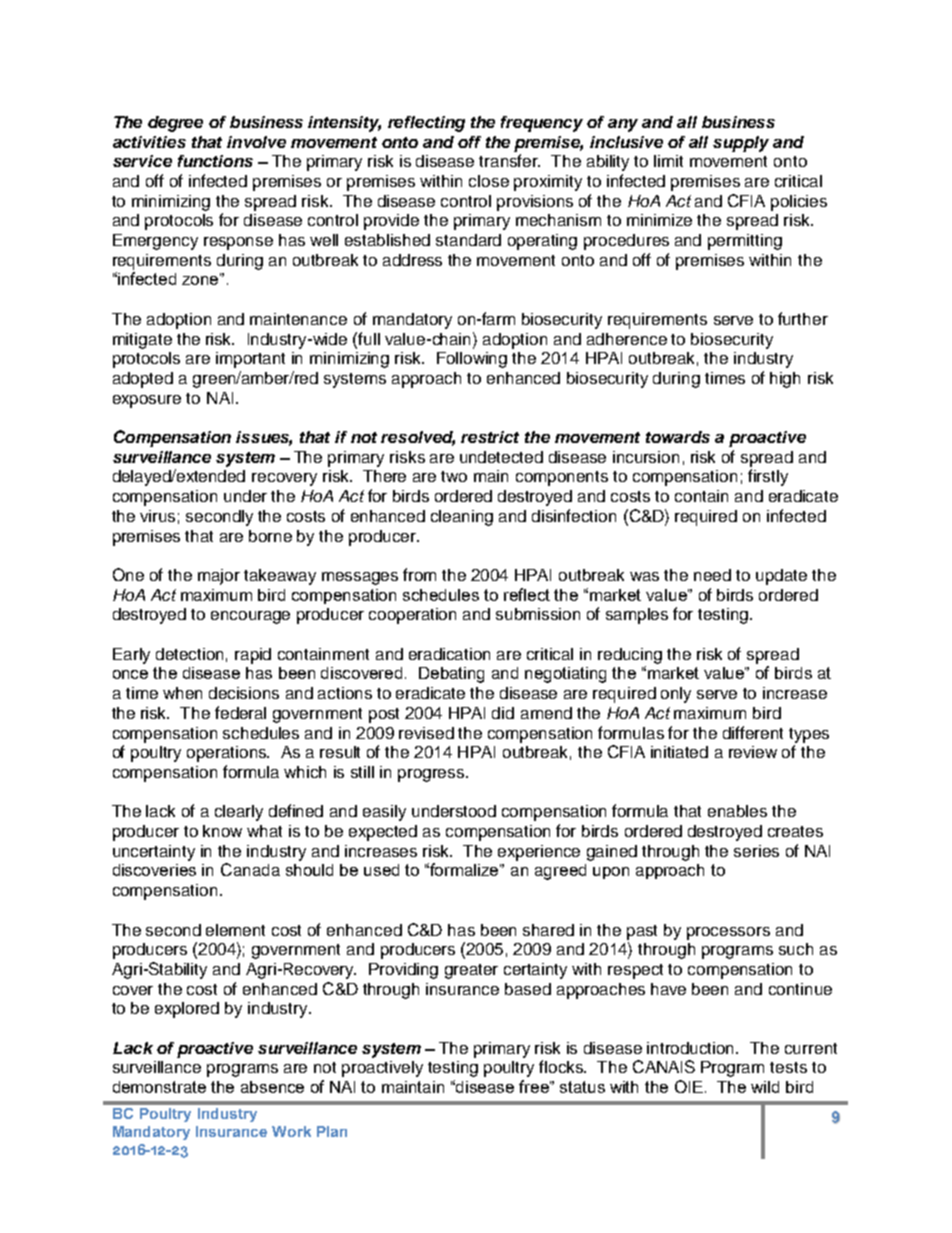 The width and height of the page is (952, 1233). Describe the element at coordinates (159, 1087) in the page. I see `demonstrate` at that location.
